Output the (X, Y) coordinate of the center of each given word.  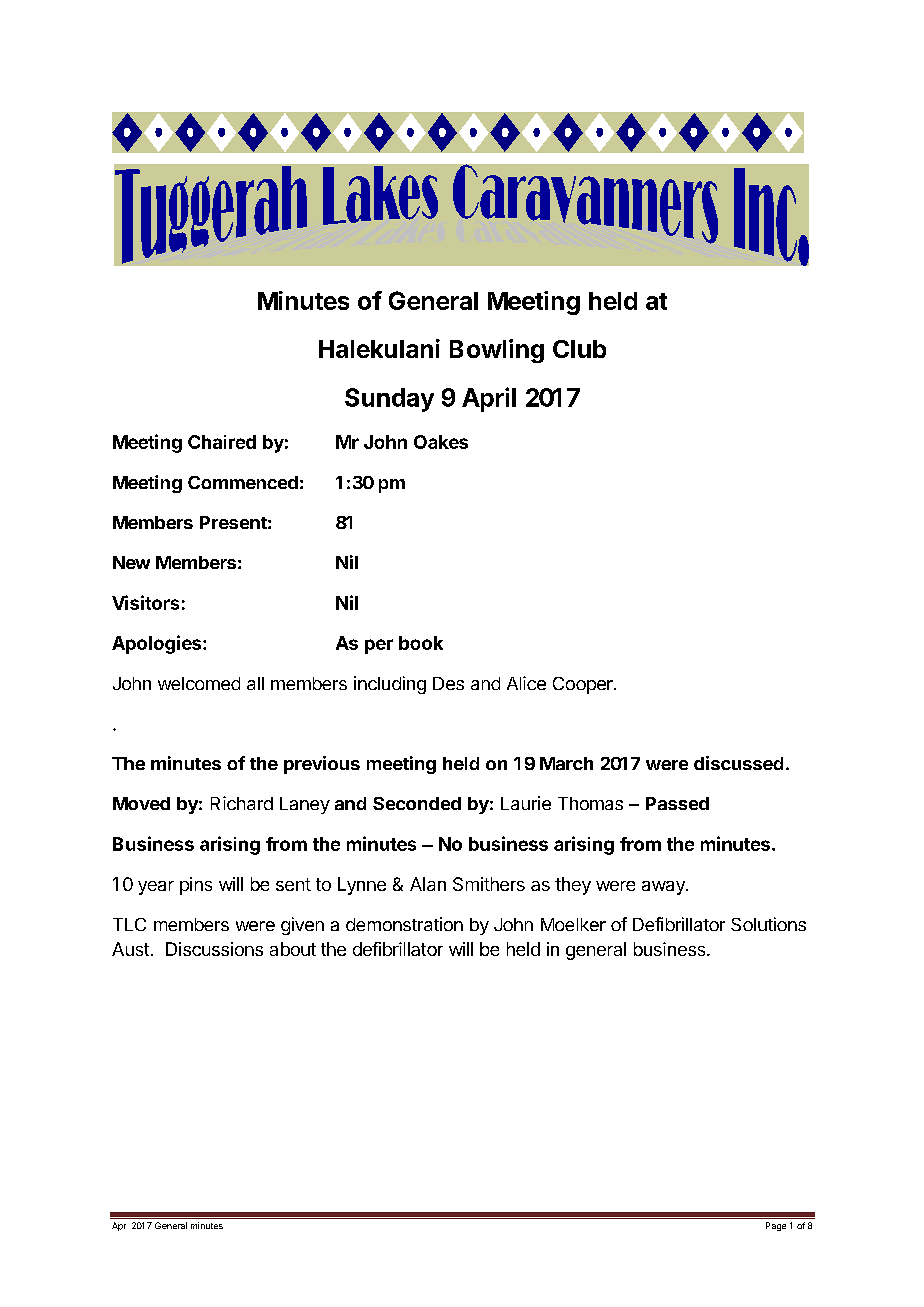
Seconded (417, 803)
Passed (677, 803)
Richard (242, 803)
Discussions (214, 949)
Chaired (222, 442)
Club (579, 349)
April (489, 399)
